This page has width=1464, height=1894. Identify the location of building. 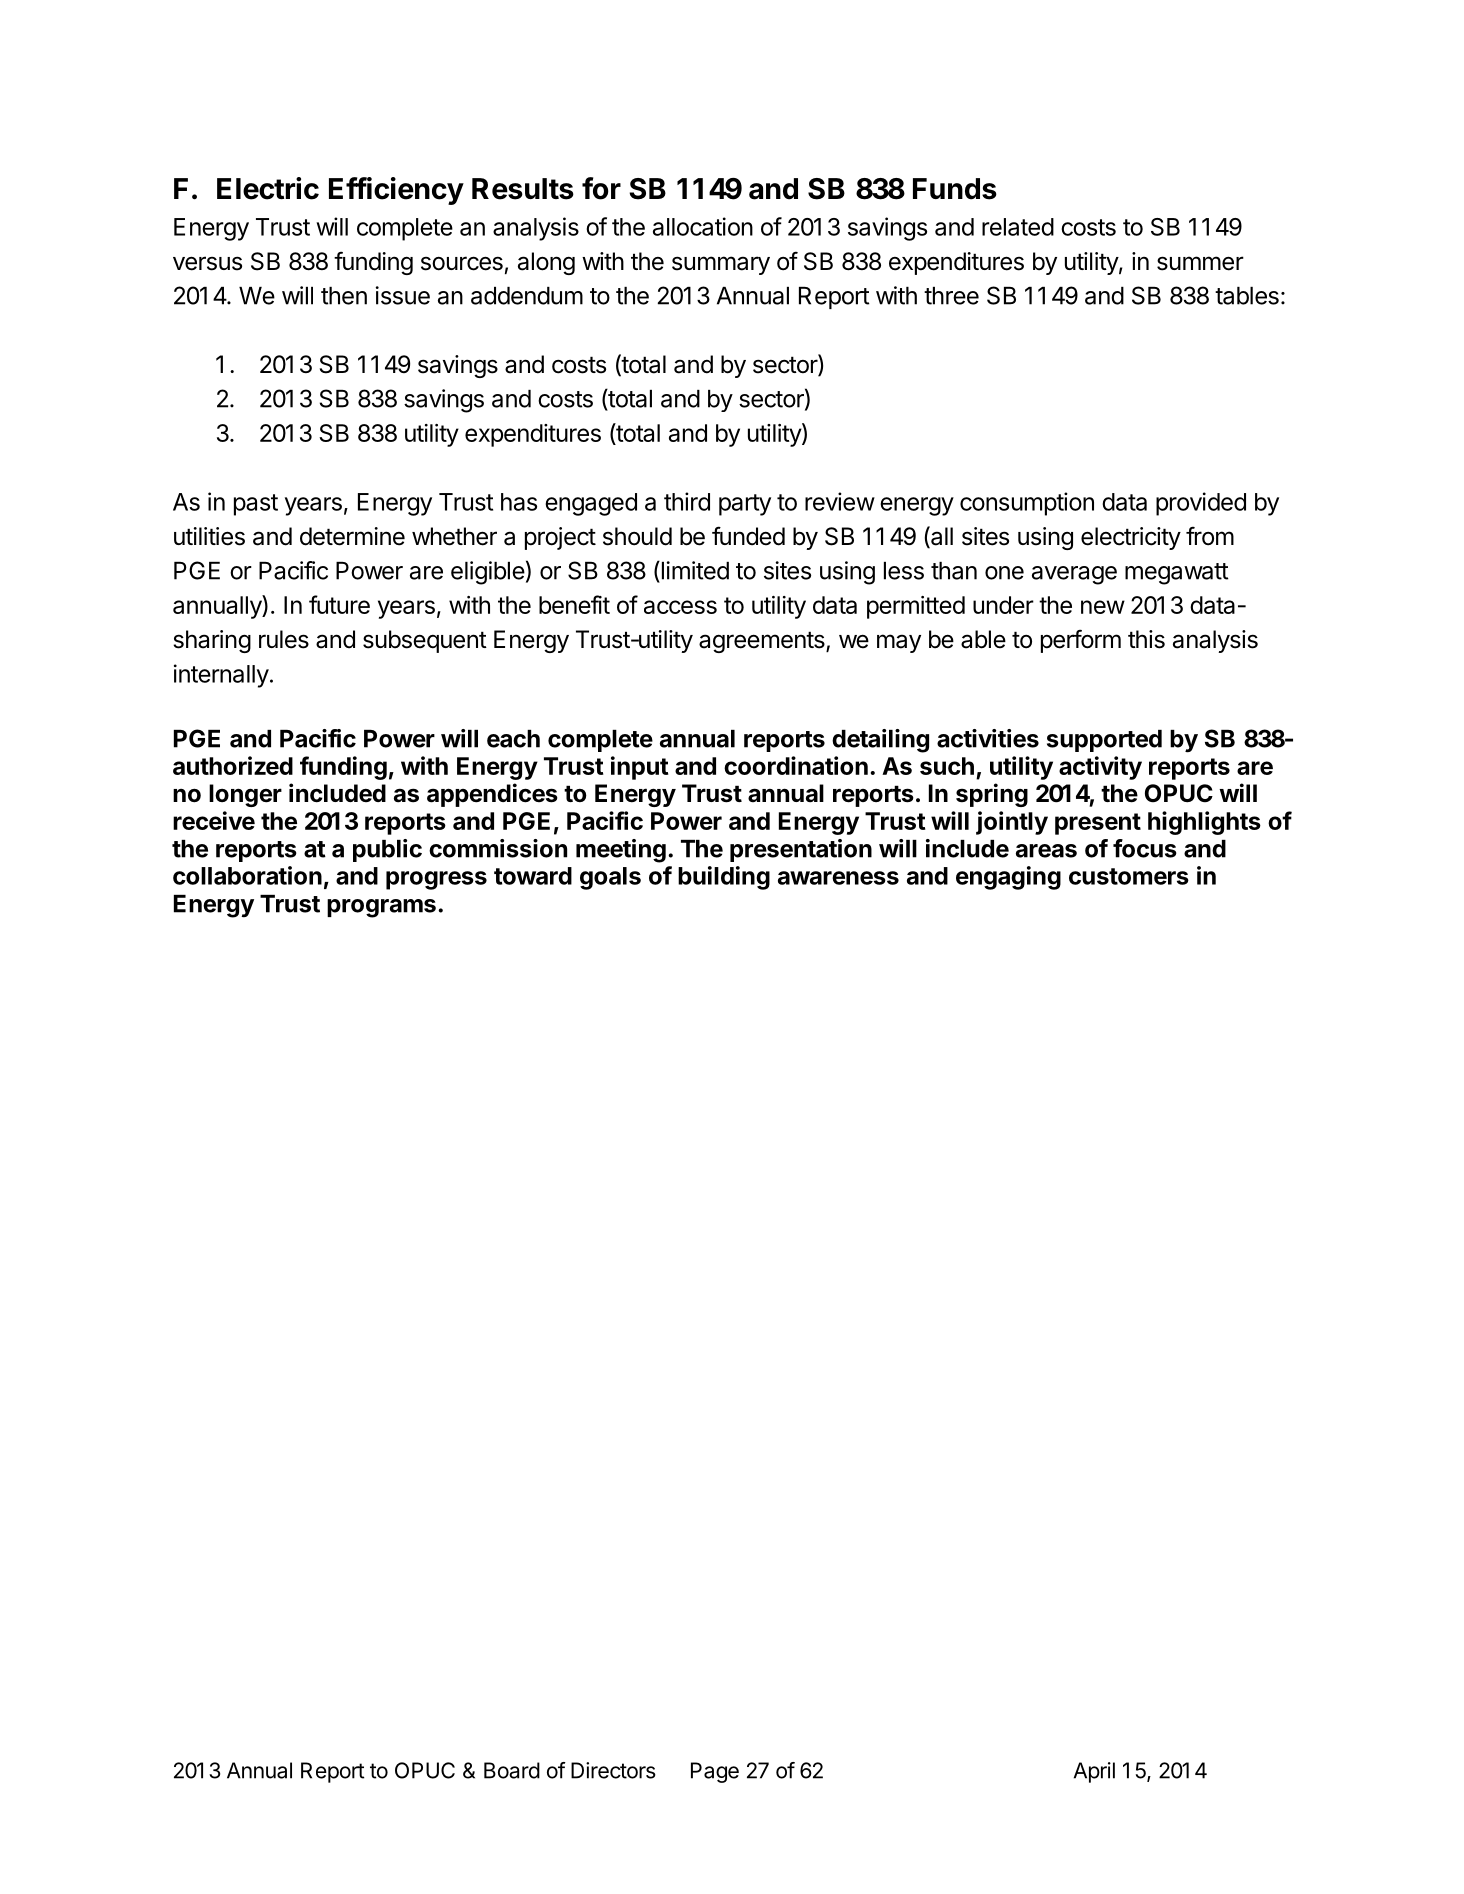
(724, 878).
